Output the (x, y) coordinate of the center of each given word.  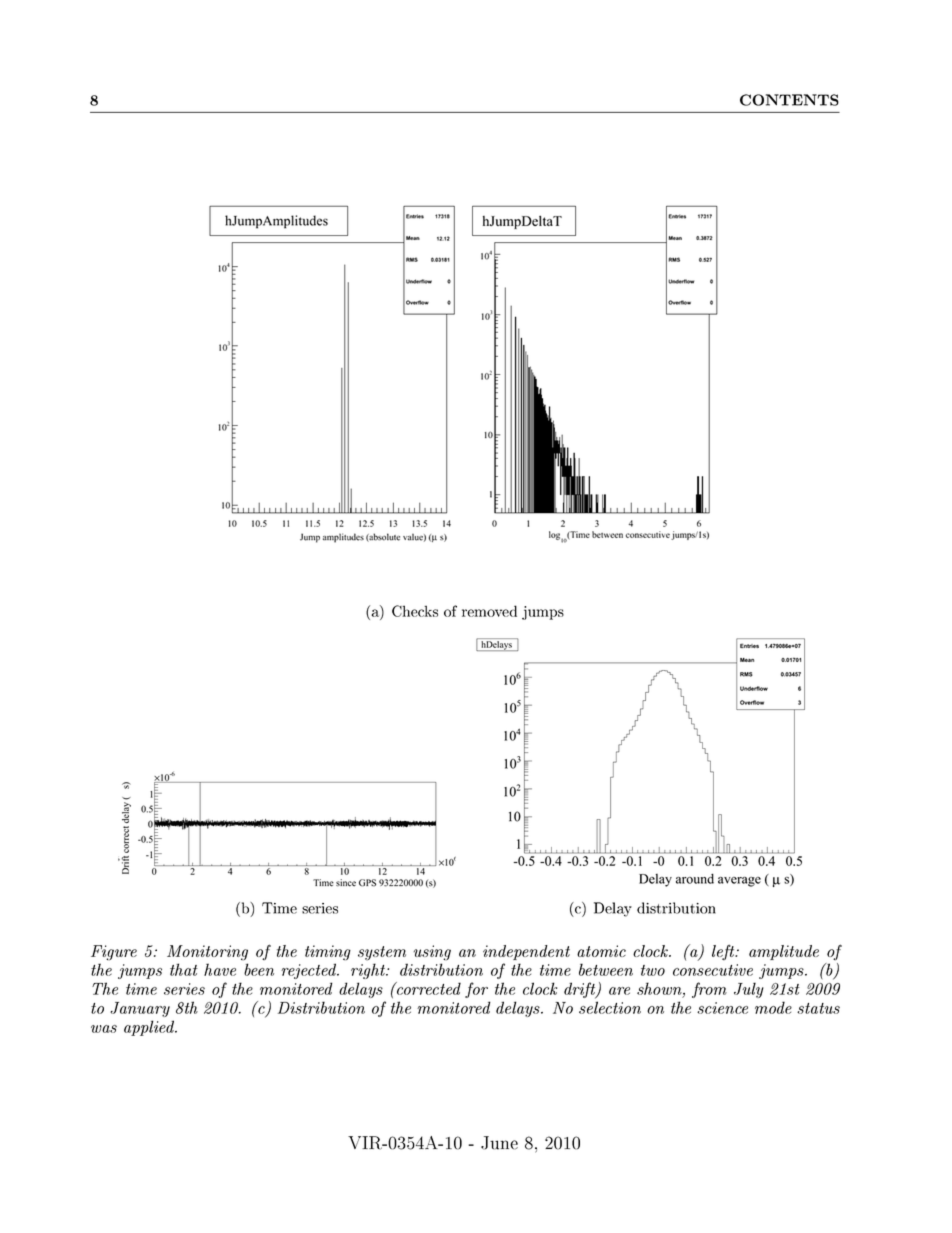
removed (489, 611)
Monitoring (207, 953)
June (499, 1143)
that (184, 969)
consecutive (713, 970)
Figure (114, 953)
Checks (415, 611)
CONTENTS (789, 100)
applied (150, 1028)
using (432, 953)
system (382, 953)
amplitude (784, 952)
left (724, 952)
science (722, 1008)
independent (526, 952)
